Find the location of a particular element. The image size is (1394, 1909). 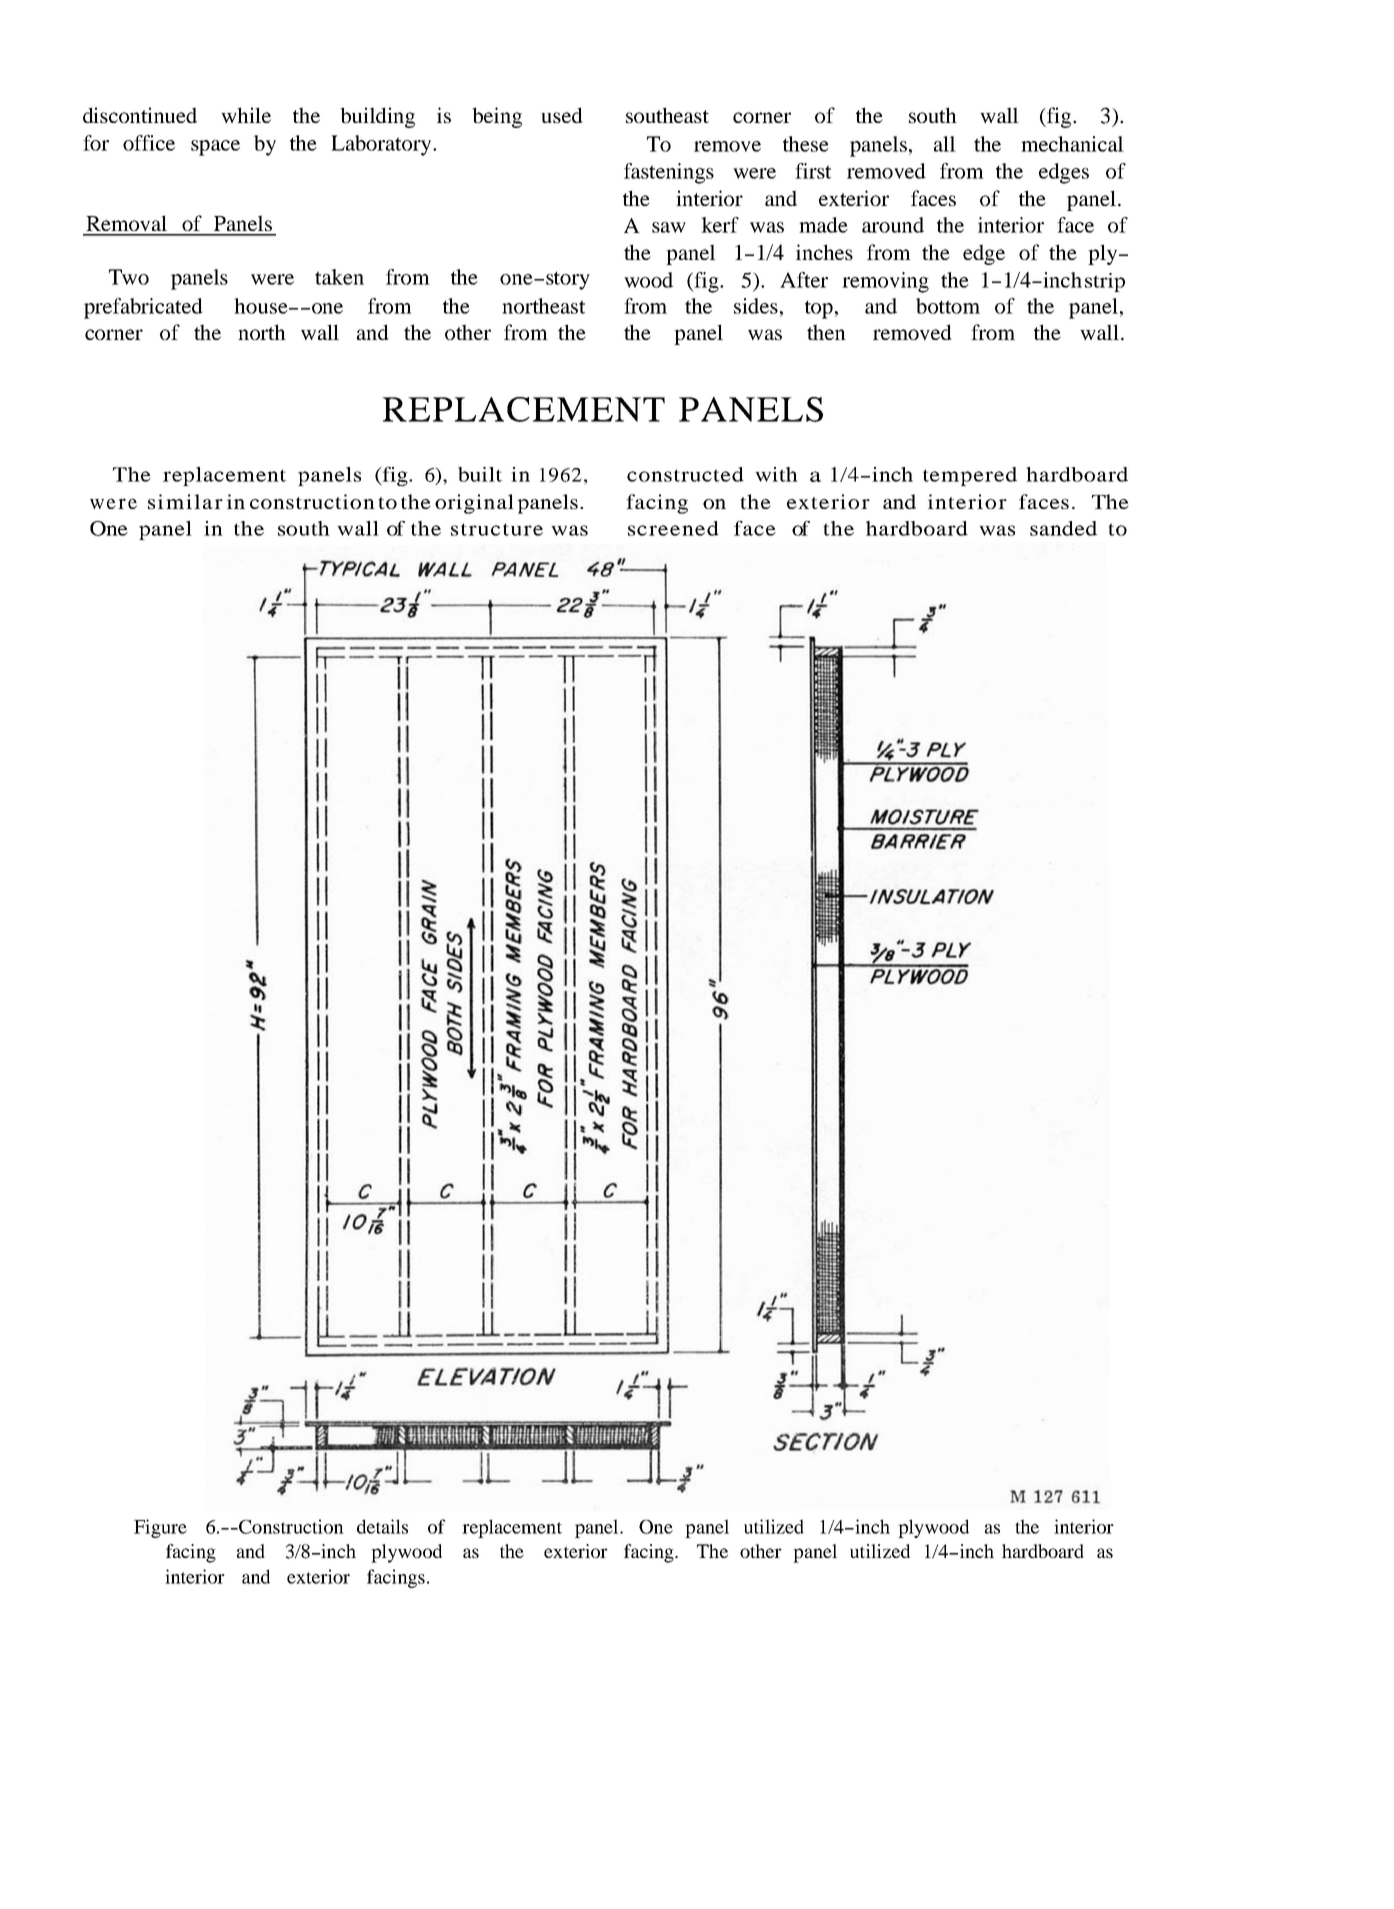

details is located at coordinates (382, 1526).
